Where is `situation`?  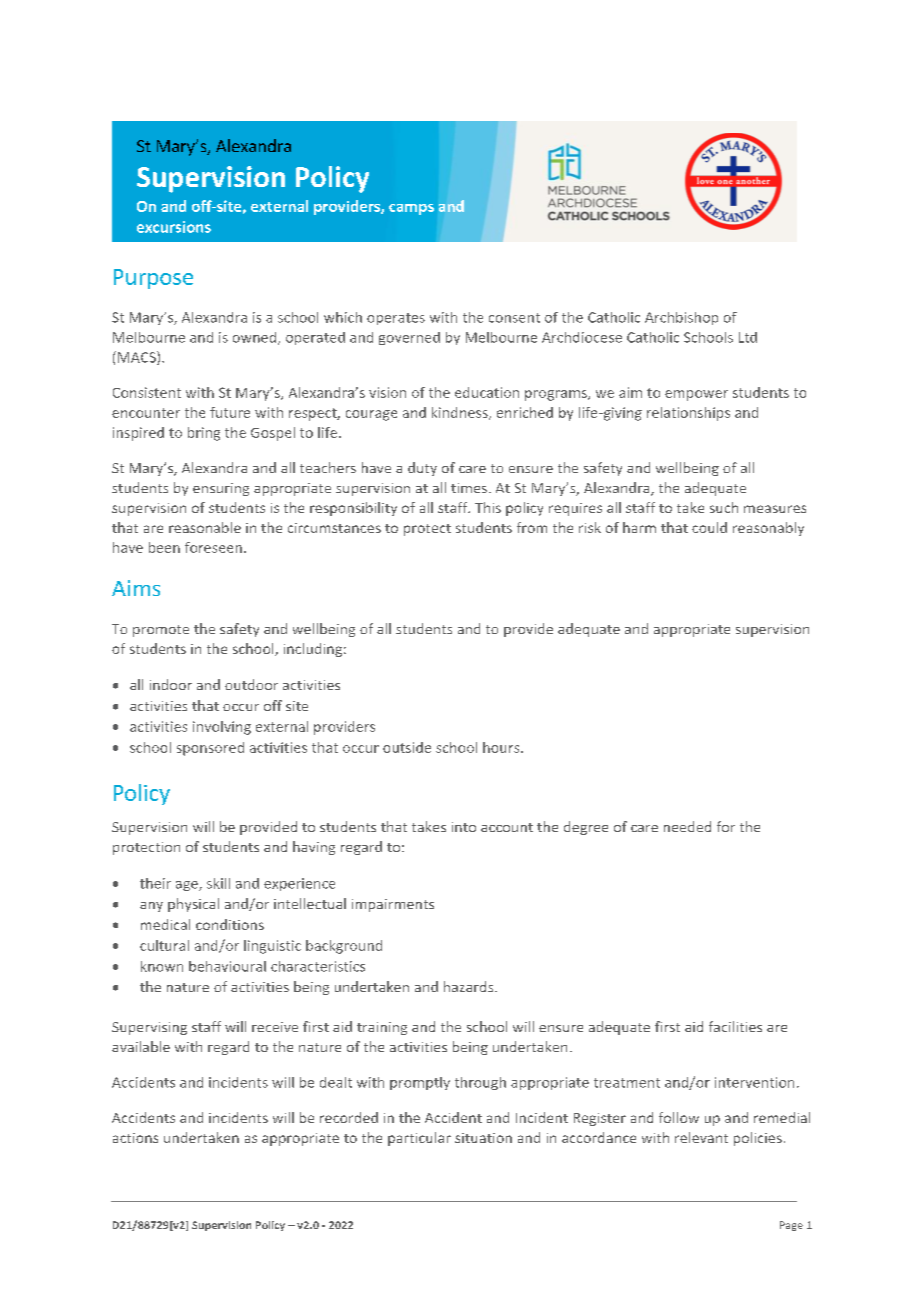
situation is located at coordinates (483, 1138).
